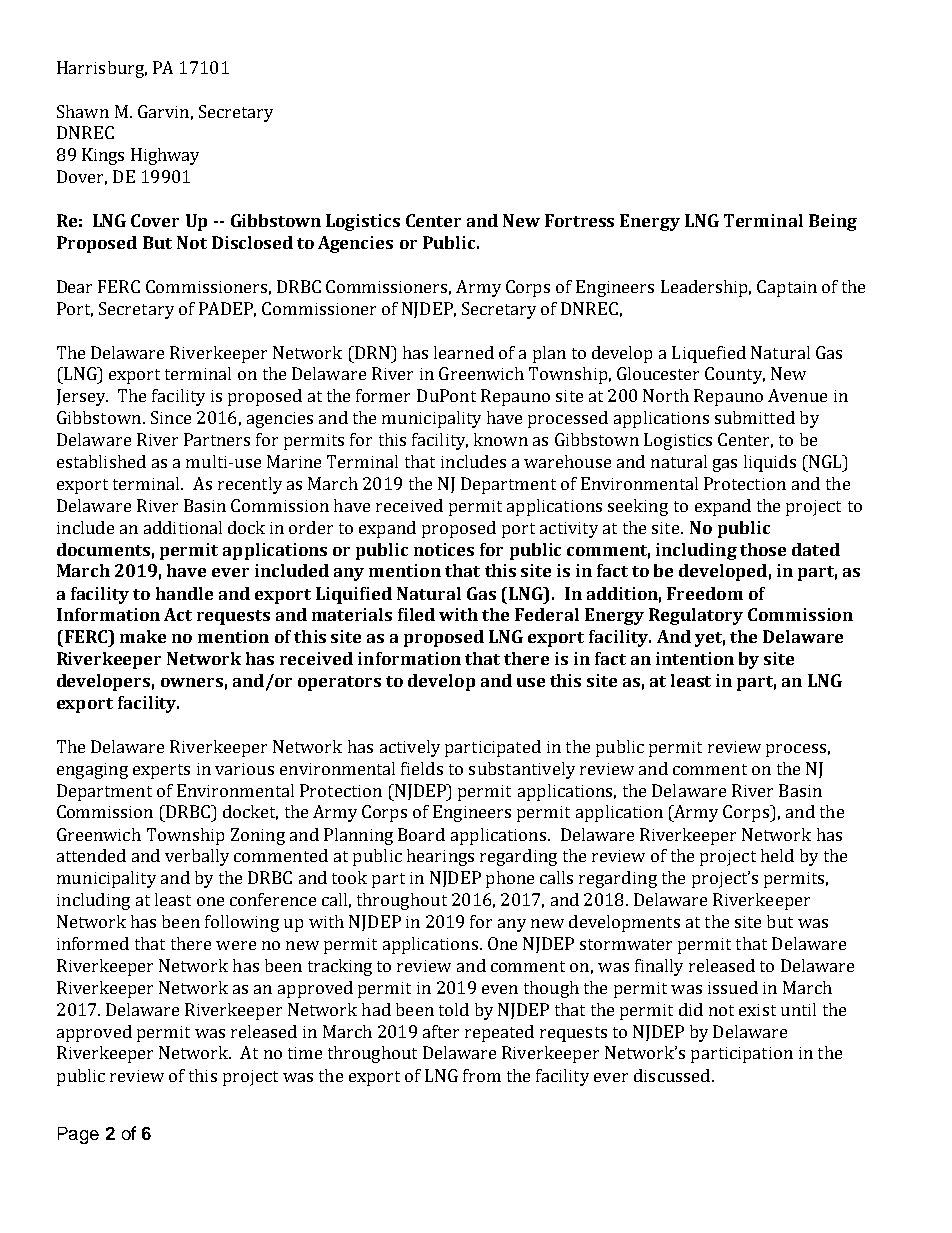 This screenshot has height=1233, width=952. Describe the element at coordinates (735, 375) in the screenshot. I see `County` at that location.
